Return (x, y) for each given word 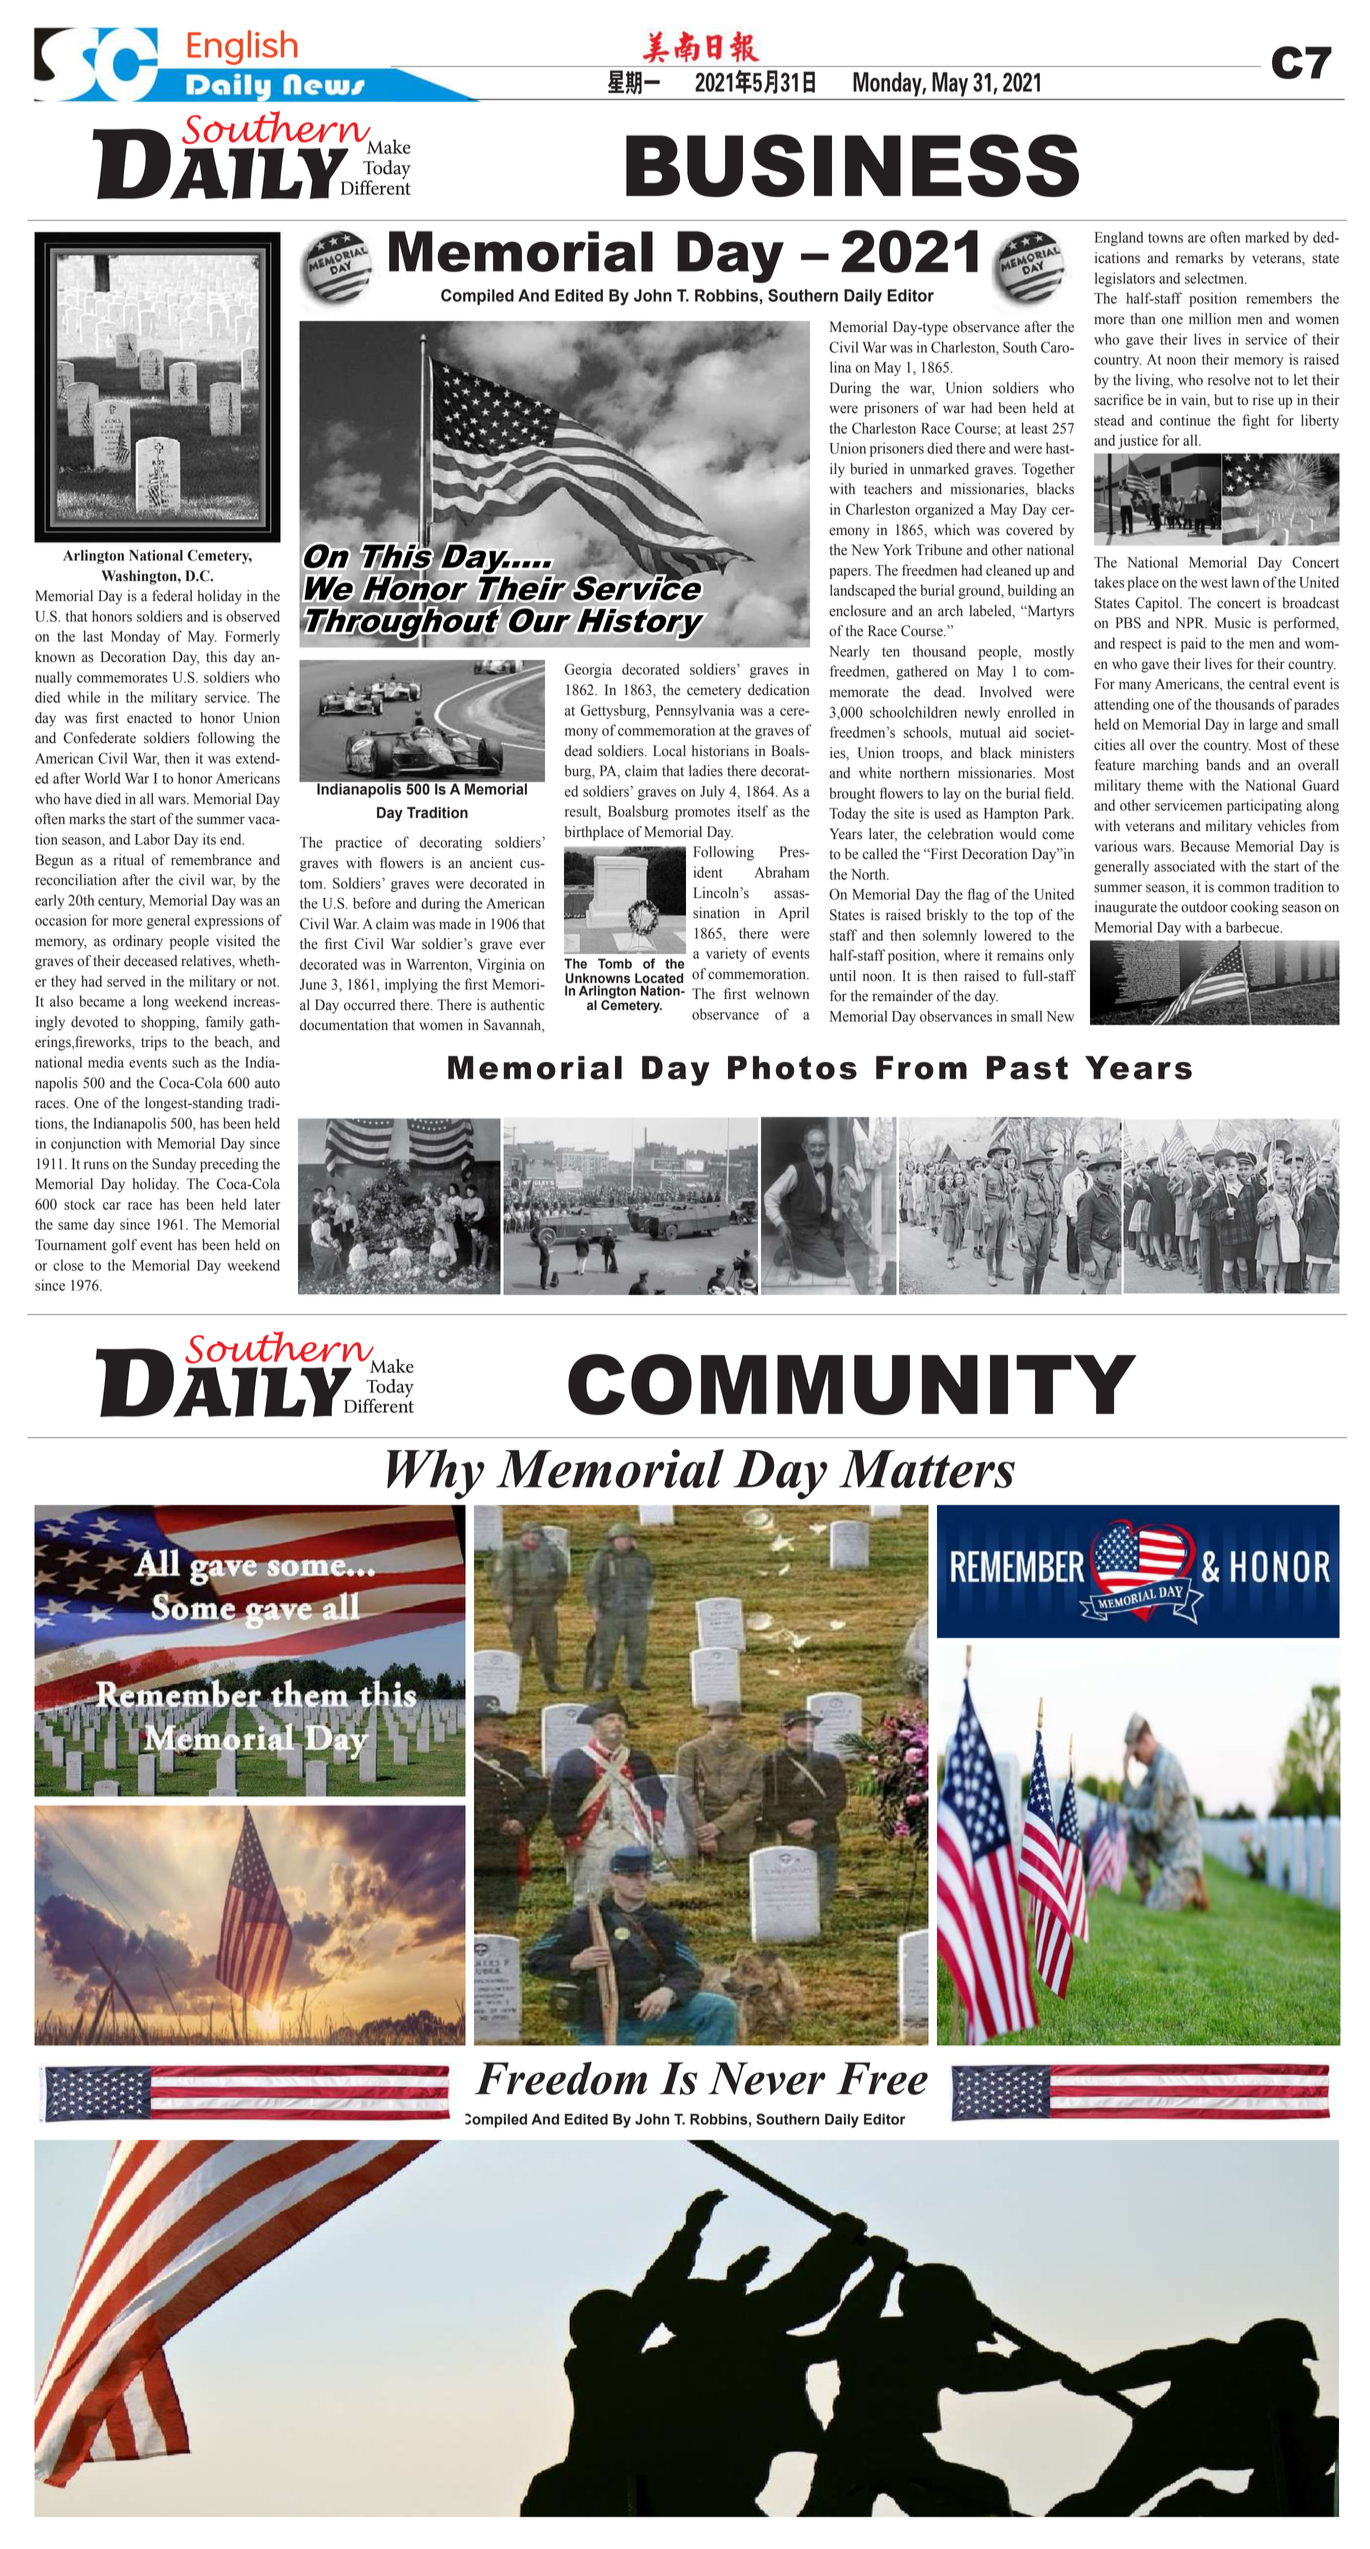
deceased (150, 961)
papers (849, 573)
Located (659, 978)
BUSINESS (852, 165)
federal (172, 596)
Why (436, 1474)
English (243, 47)
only (1061, 956)
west (1214, 583)
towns (1165, 238)
